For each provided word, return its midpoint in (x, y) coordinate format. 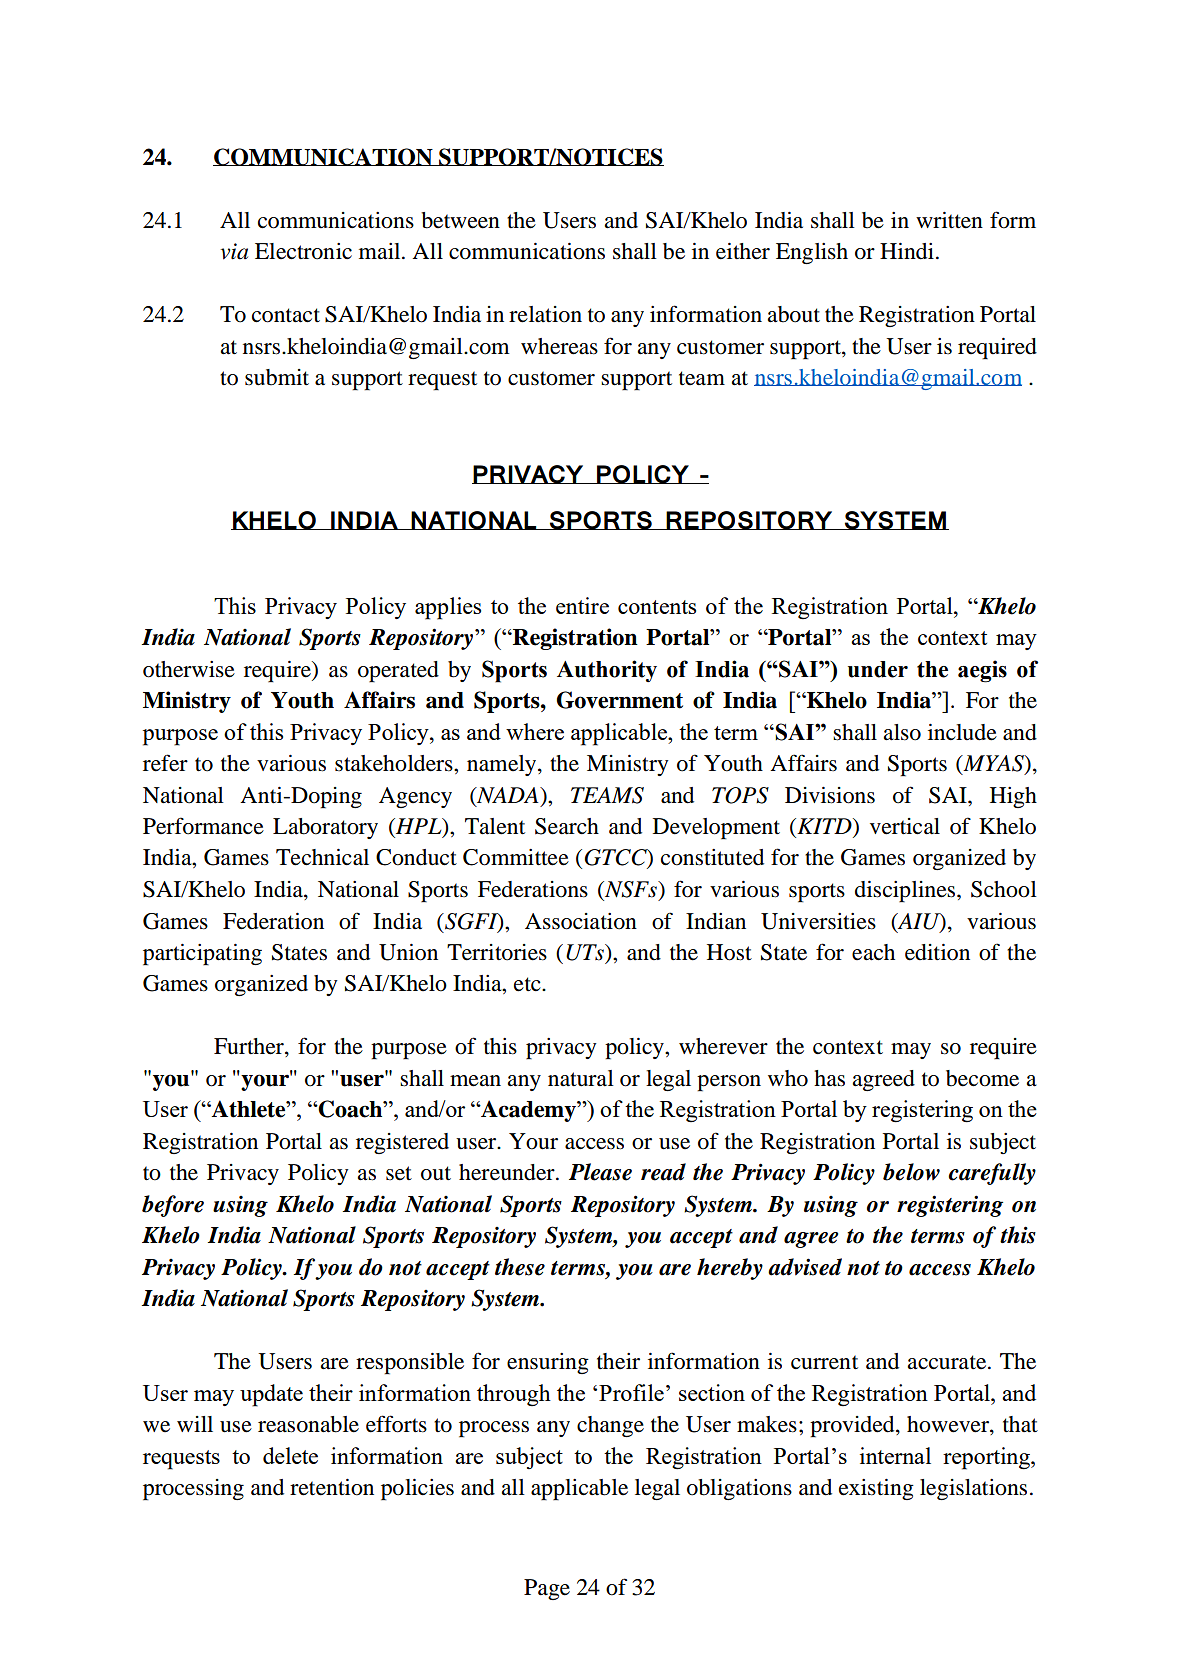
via (234, 251)
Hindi (907, 251)
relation (545, 314)
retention (332, 1487)
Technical (322, 857)
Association (581, 921)
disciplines (906, 892)
